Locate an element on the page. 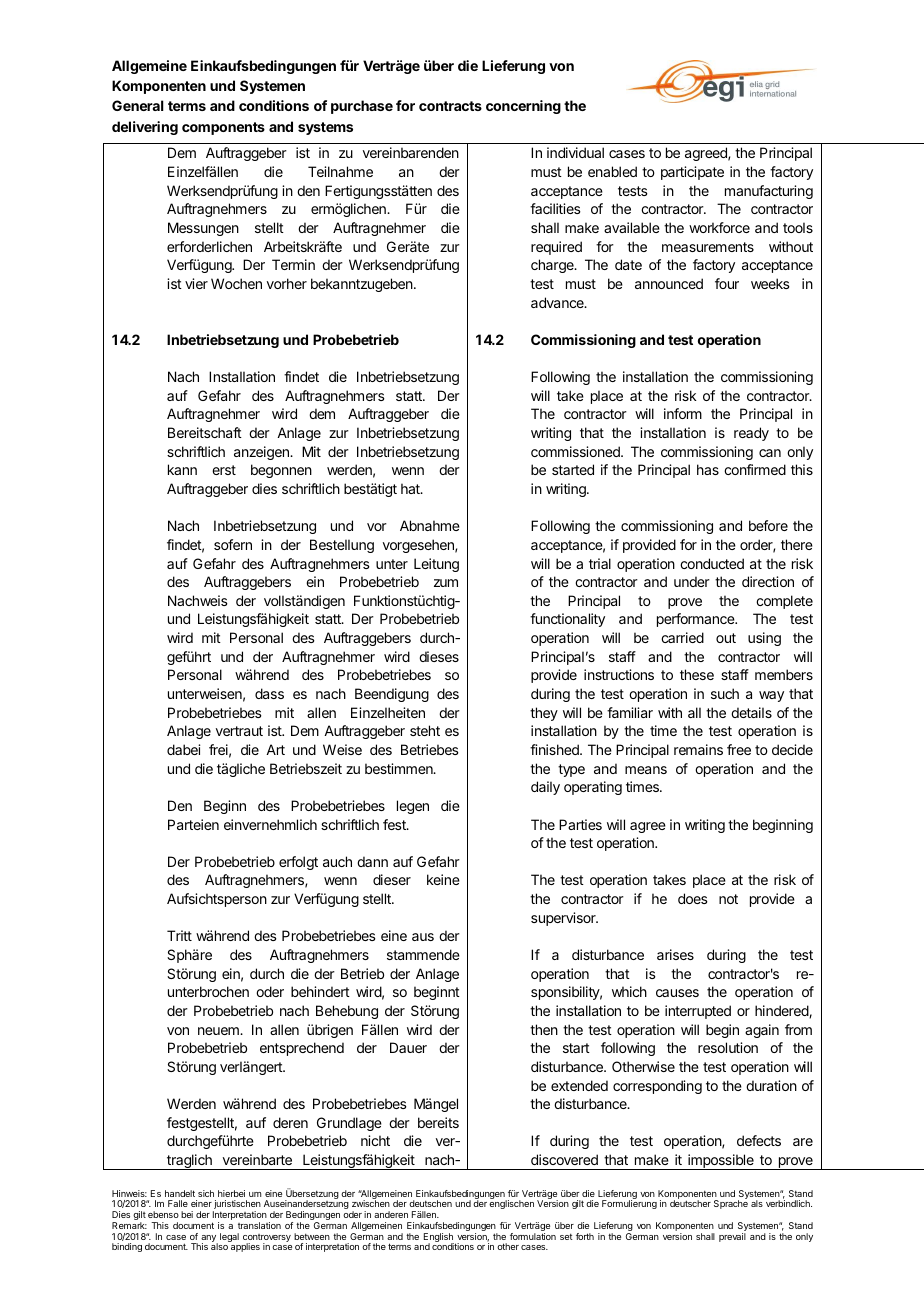 This image has width=924, height=1308. confirmed is located at coordinates (755, 469).
